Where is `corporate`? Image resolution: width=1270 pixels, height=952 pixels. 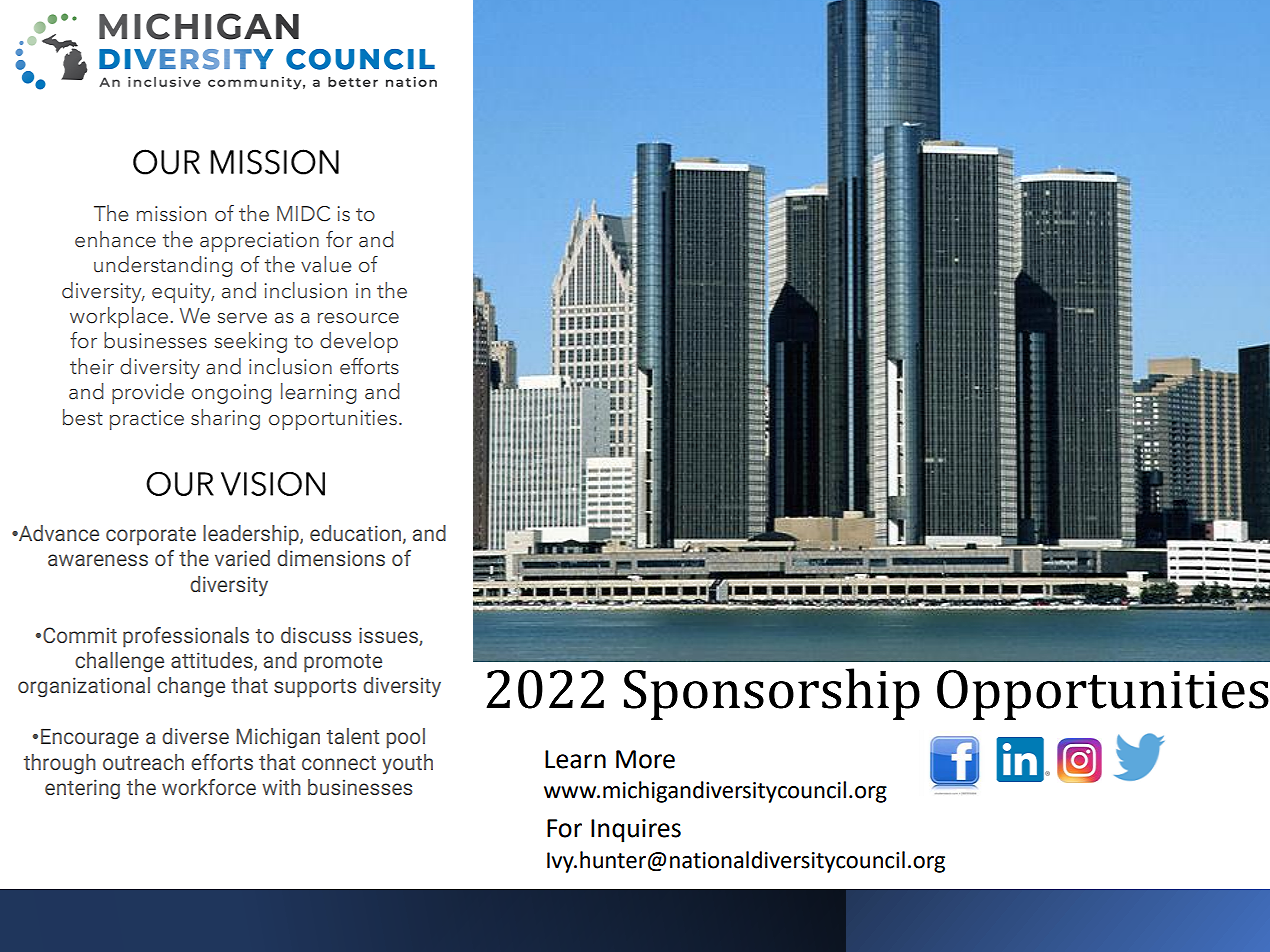
corporate is located at coordinates (151, 536).
